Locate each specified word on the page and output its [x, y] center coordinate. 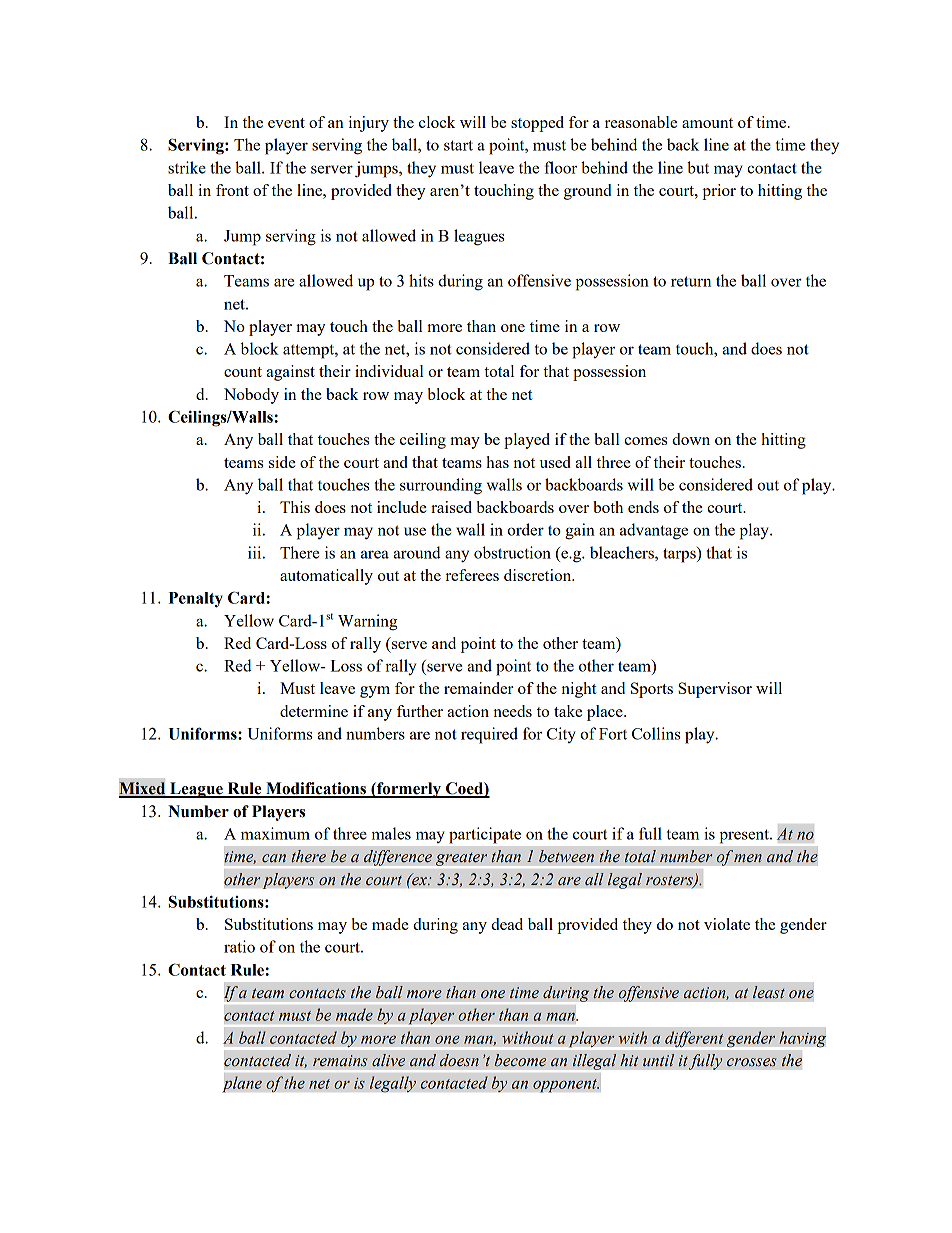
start [458, 145]
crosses [751, 1062]
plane [242, 1084]
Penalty [196, 600]
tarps [680, 555]
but [698, 167]
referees [472, 575]
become [520, 1060]
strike [187, 167]
